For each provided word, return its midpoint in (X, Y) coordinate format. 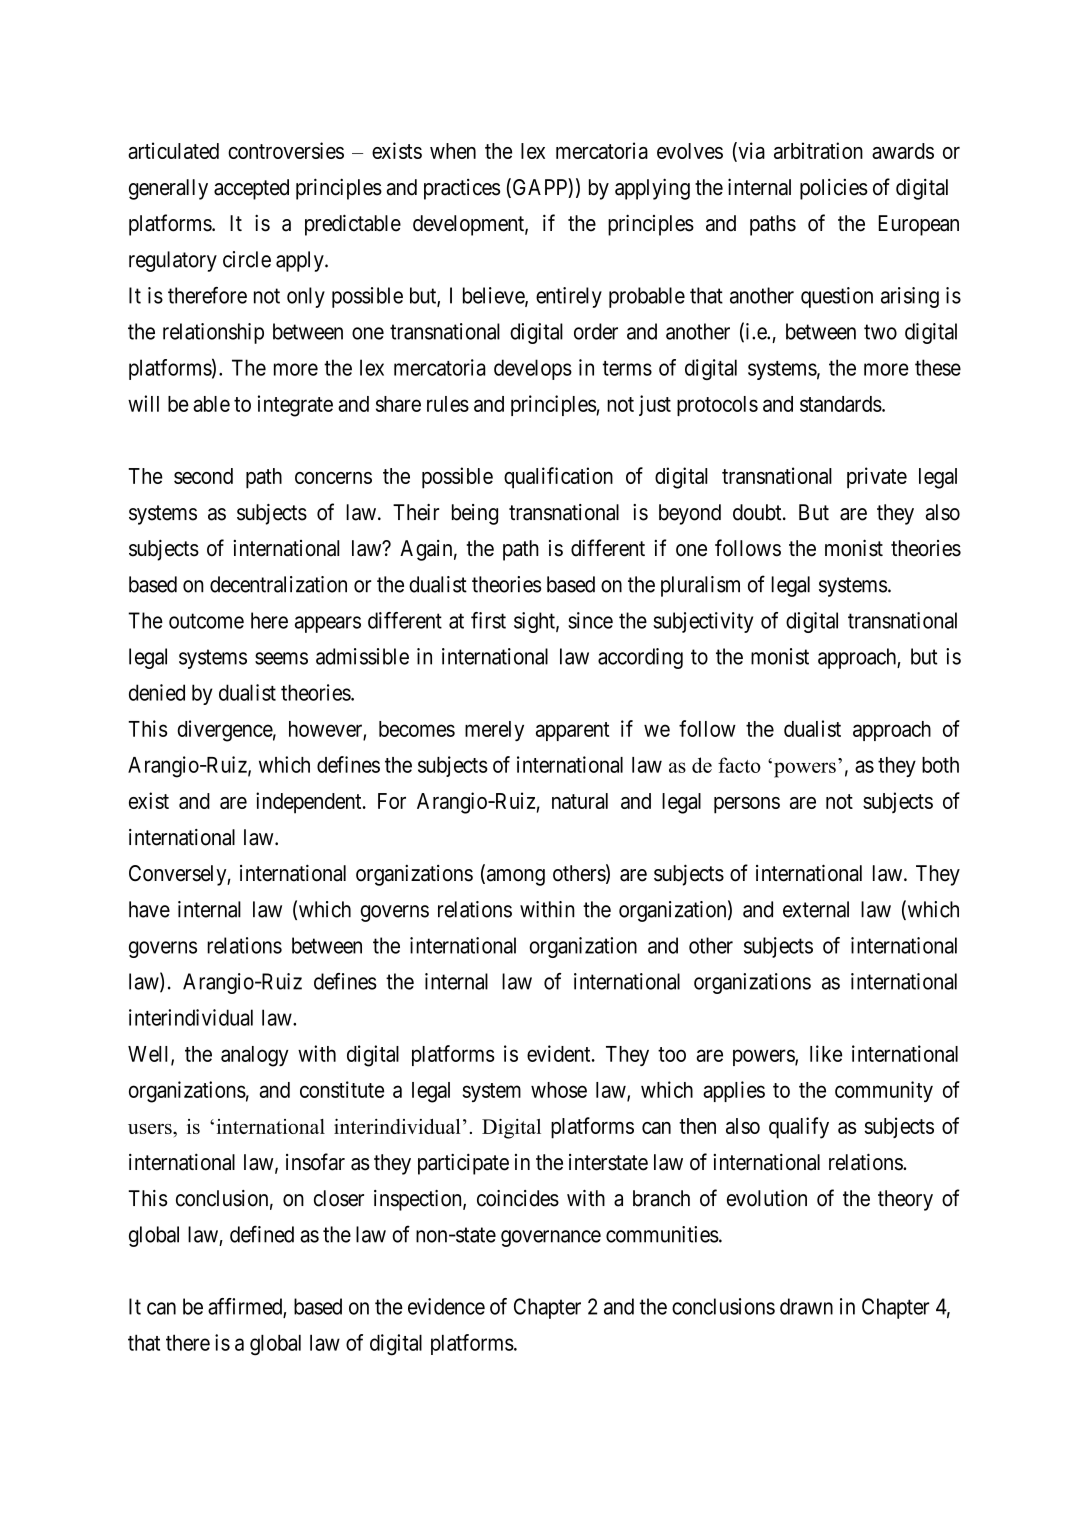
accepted (251, 189)
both (940, 765)
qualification (558, 478)
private (877, 478)
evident (560, 1053)
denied (157, 692)
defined (262, 1234)
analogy (255, 1056)
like (826, 1053)
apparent (573, 731)
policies (834, 189)
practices (462, 189)
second (203, 476)
